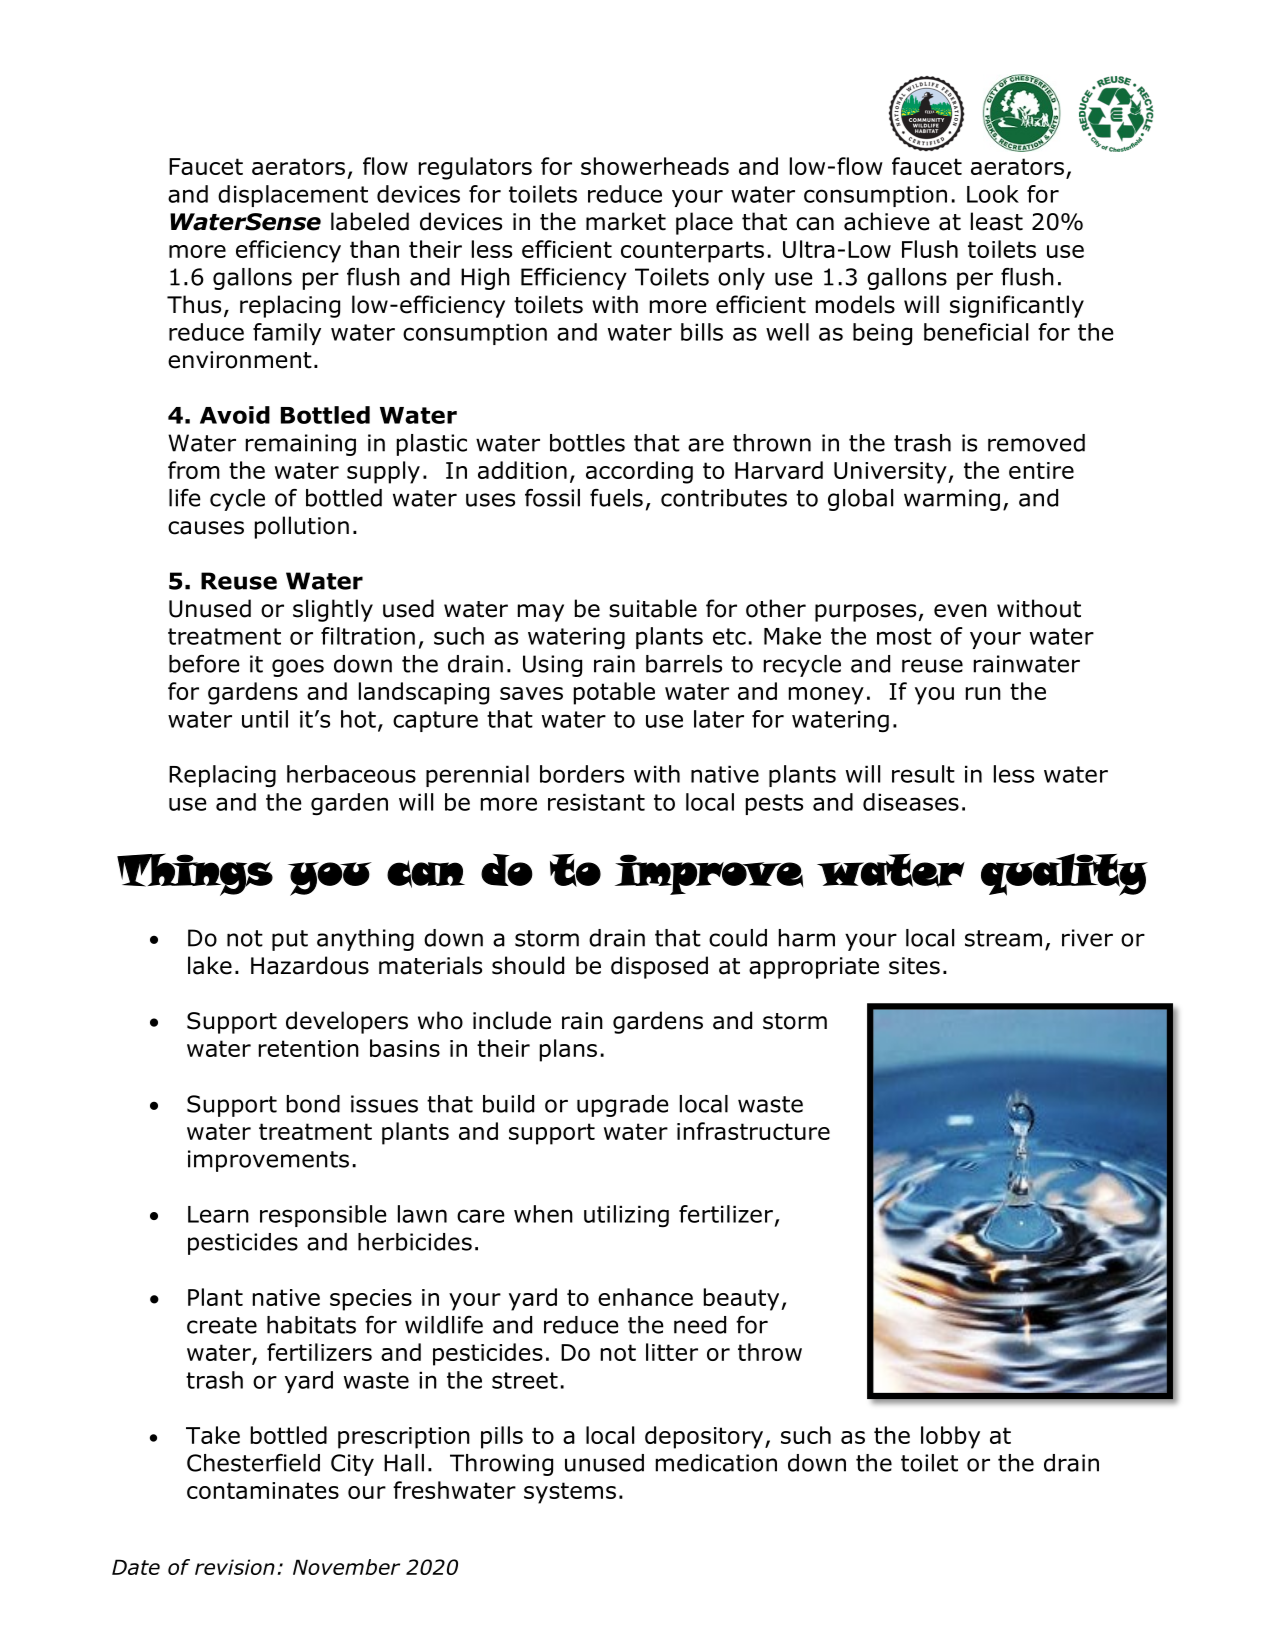  Describe the element at coordinates (370, 221) in the screenshot. I see `labeled` at that location.
